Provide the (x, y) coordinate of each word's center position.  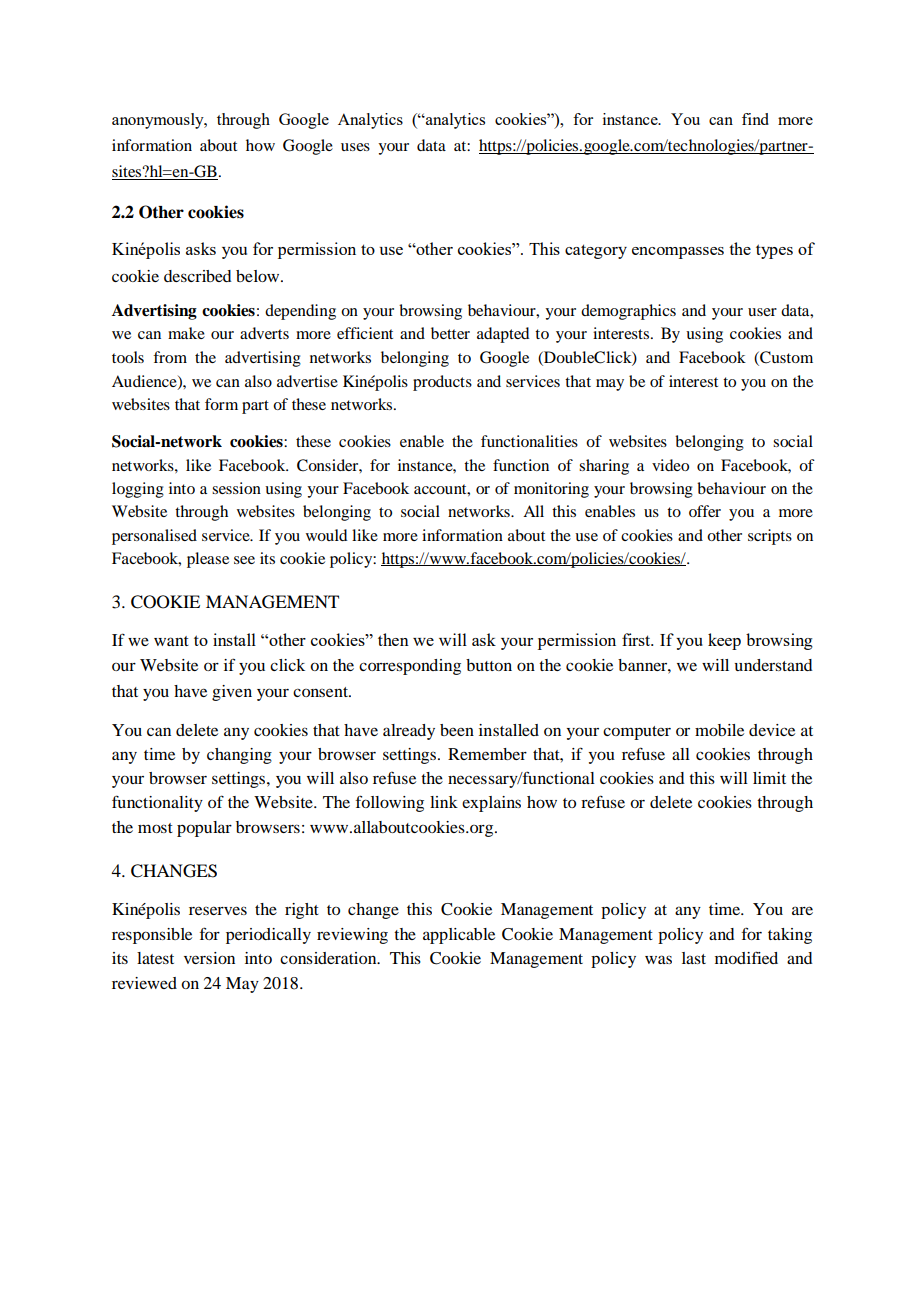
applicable (459, 936)
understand (773, 665)
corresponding (410, 667)
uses (355, 147)
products (442, 383)
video (670, 465)
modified (746, 957)
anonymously (159, 121)
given (232, 693)
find (755, 119)
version (209, 958)
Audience (145, 382)
